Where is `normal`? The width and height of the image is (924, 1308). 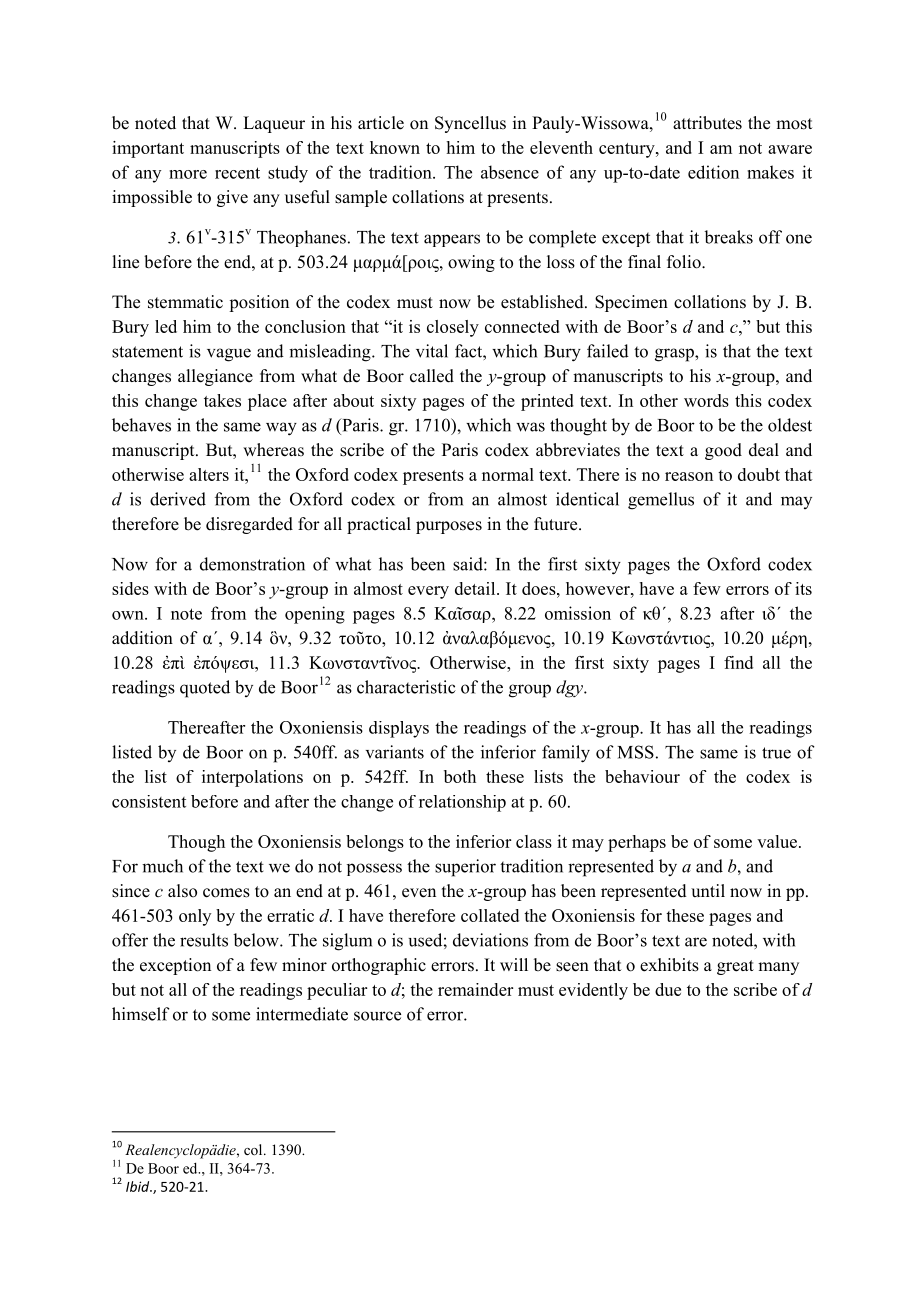
normal is located at coordinates (508, 474).
